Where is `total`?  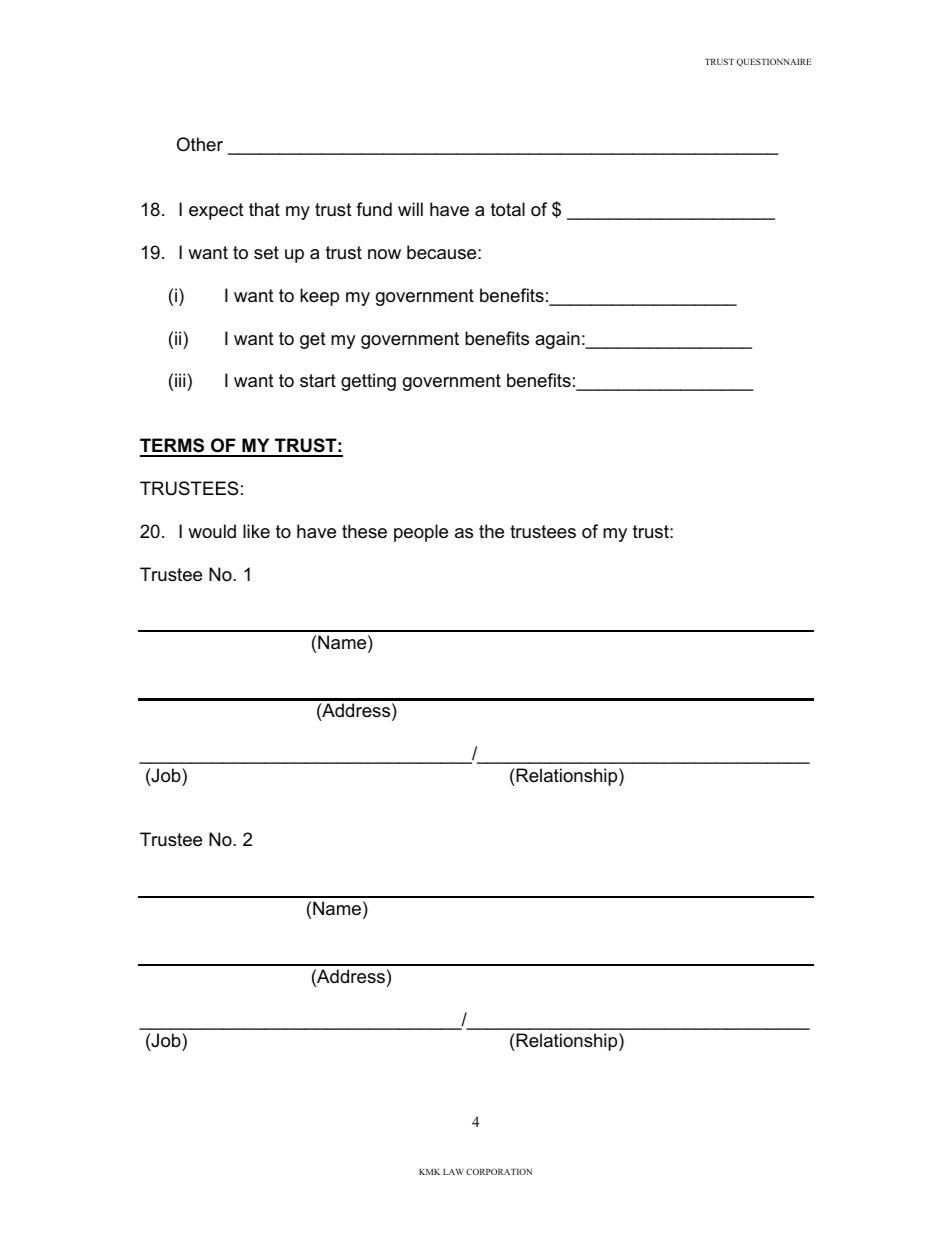 total is located at coordinates (508, 209).
